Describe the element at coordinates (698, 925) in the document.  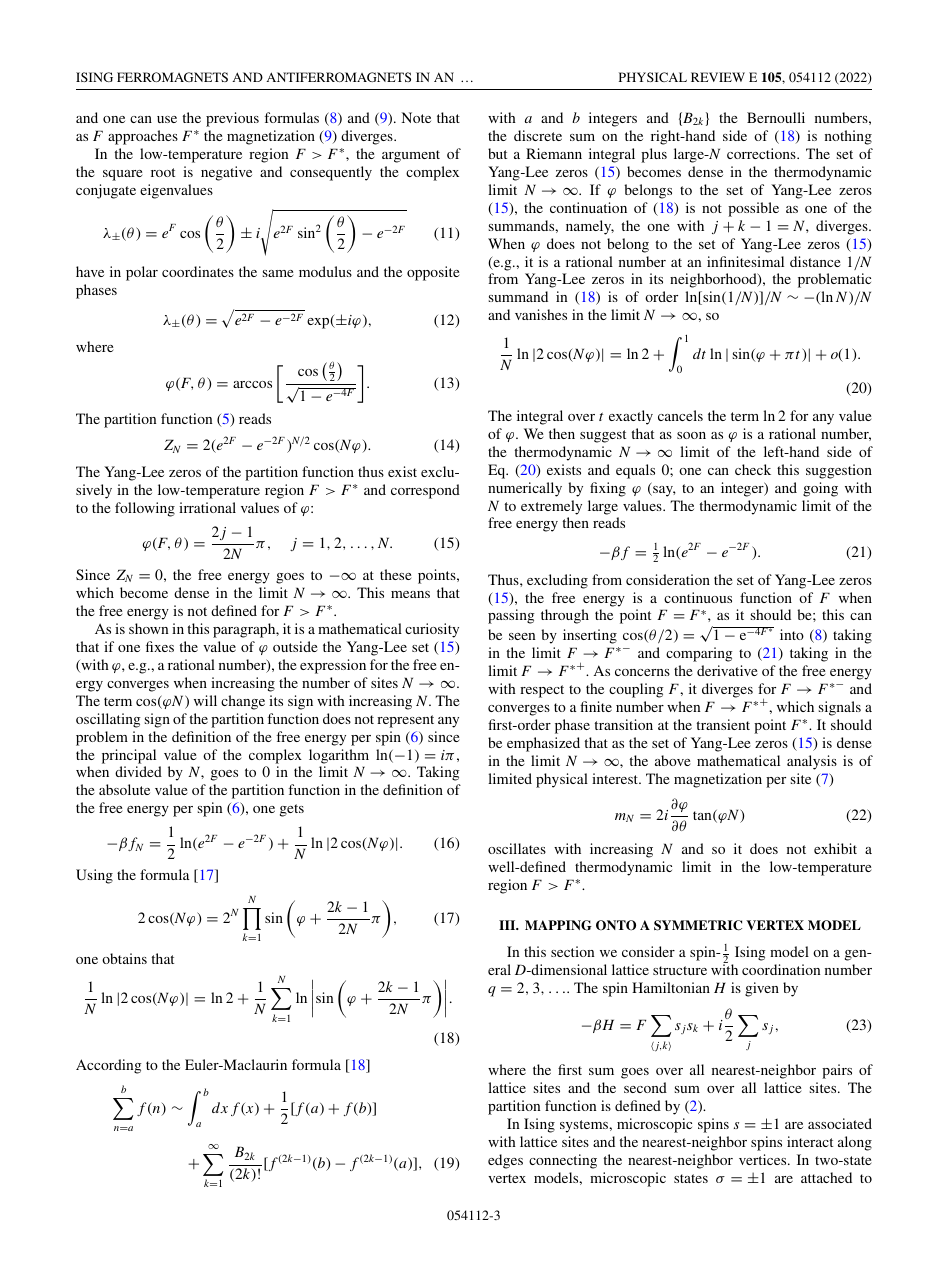
I see `SYMMETRIC` at that location.
